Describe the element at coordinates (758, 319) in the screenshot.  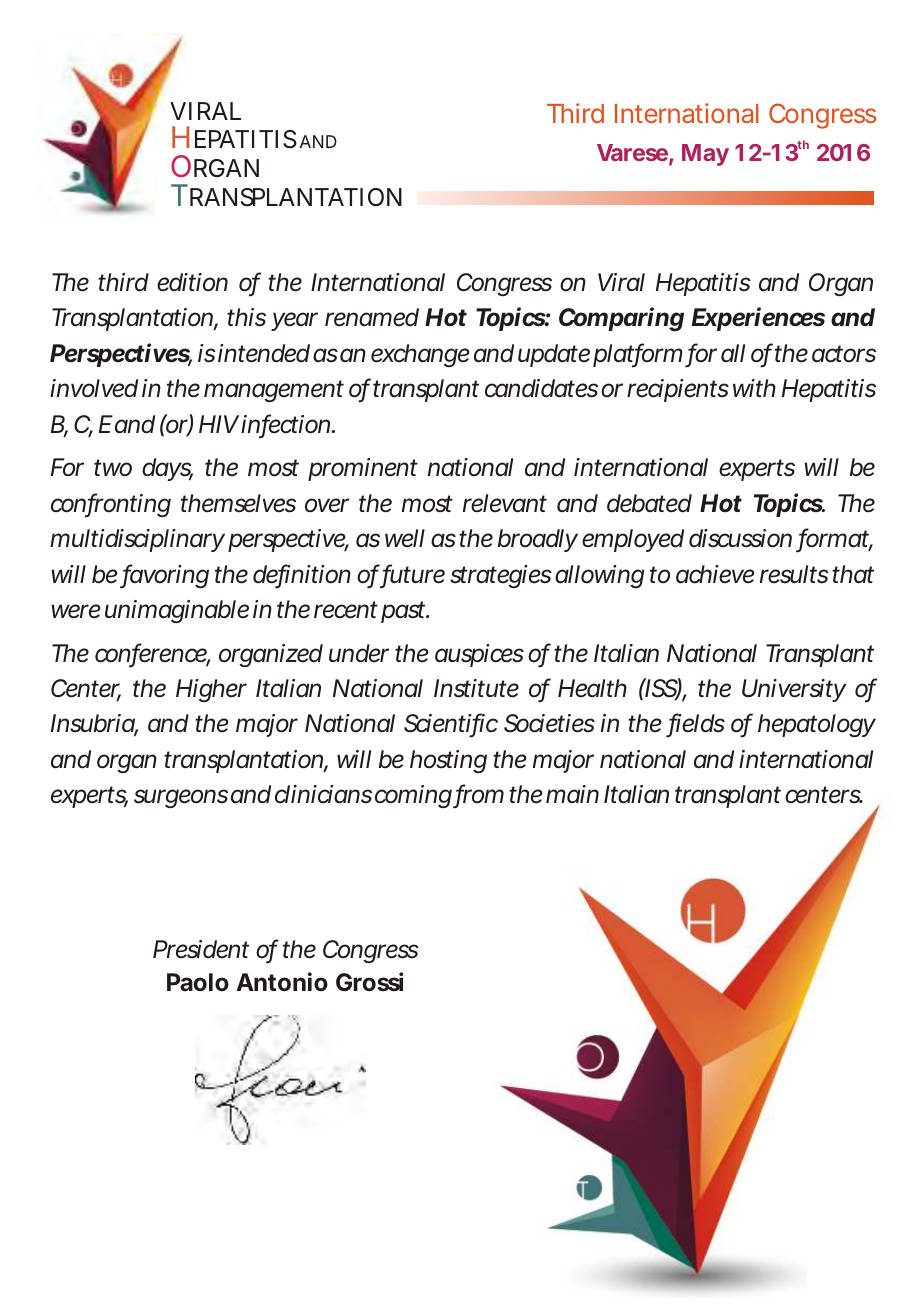
I see `Experiences` at that location.
